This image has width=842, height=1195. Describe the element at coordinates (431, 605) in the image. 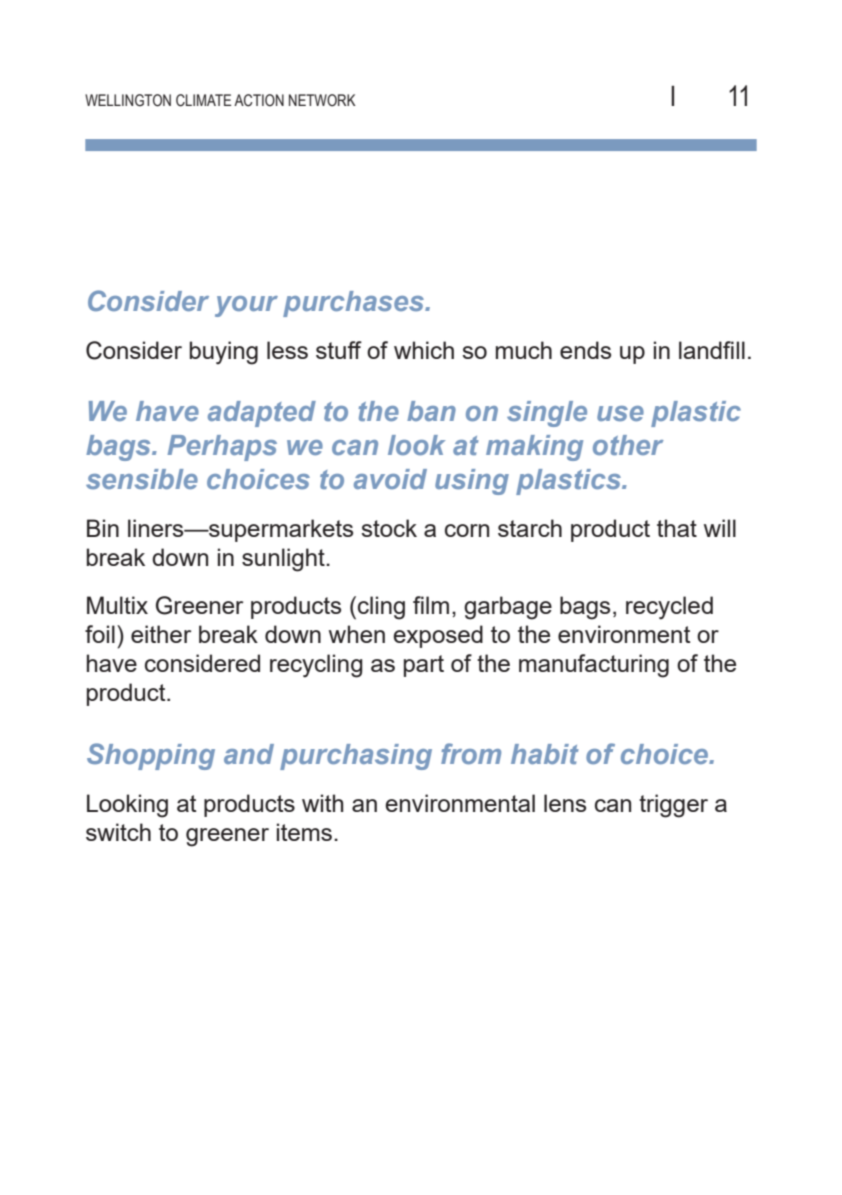

I see `film` at that location.
